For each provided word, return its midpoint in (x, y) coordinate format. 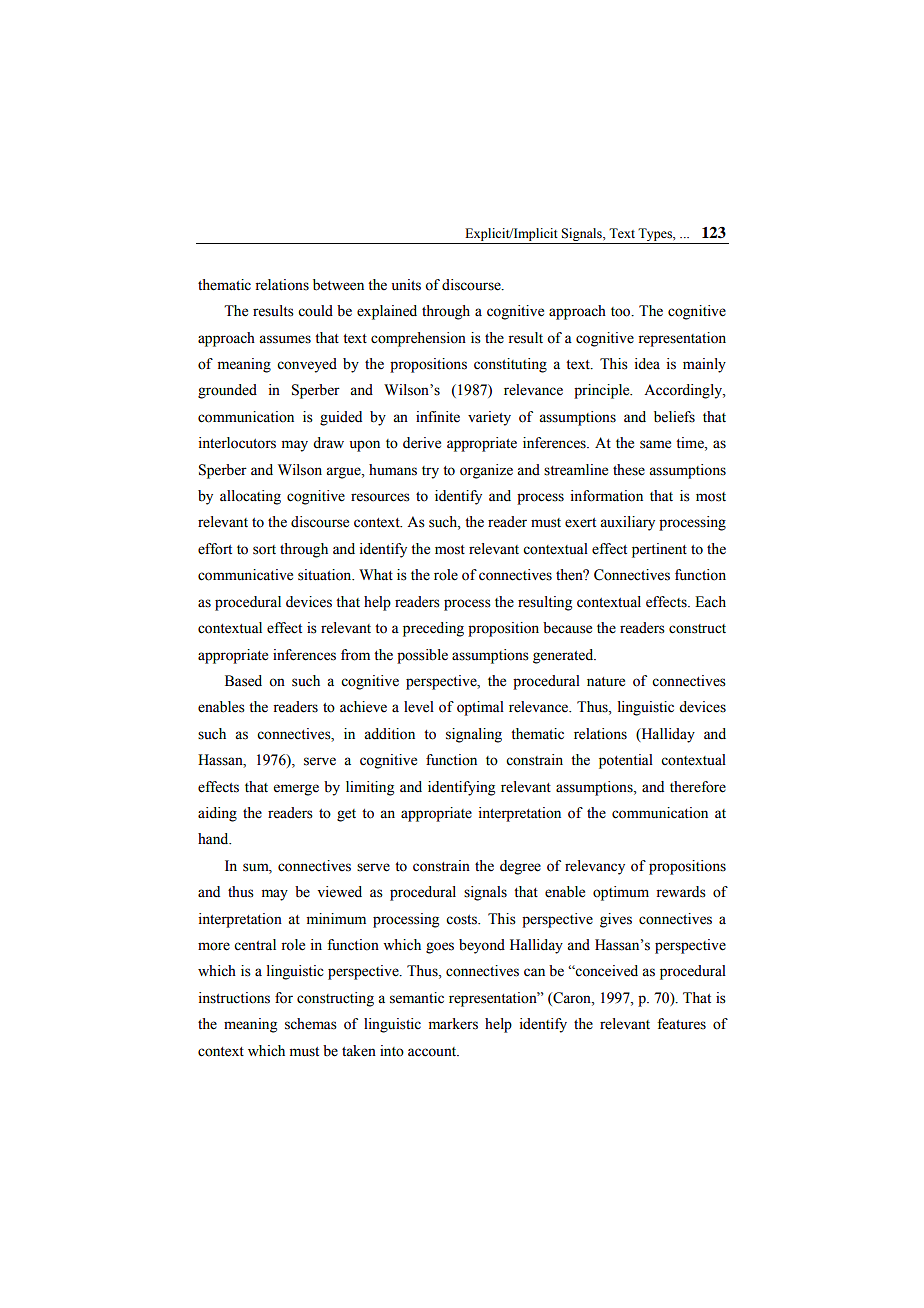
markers (453, 1024)
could (315, 311)
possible (422, 656)
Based (243, 681)
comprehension (418, 339)
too (622, 312)
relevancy (595, 867)
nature (606, 682)
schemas (311, 1024)
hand (214, 839)
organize (486, 471)
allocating (250, 497)
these (629, 470)
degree (520, 867)
